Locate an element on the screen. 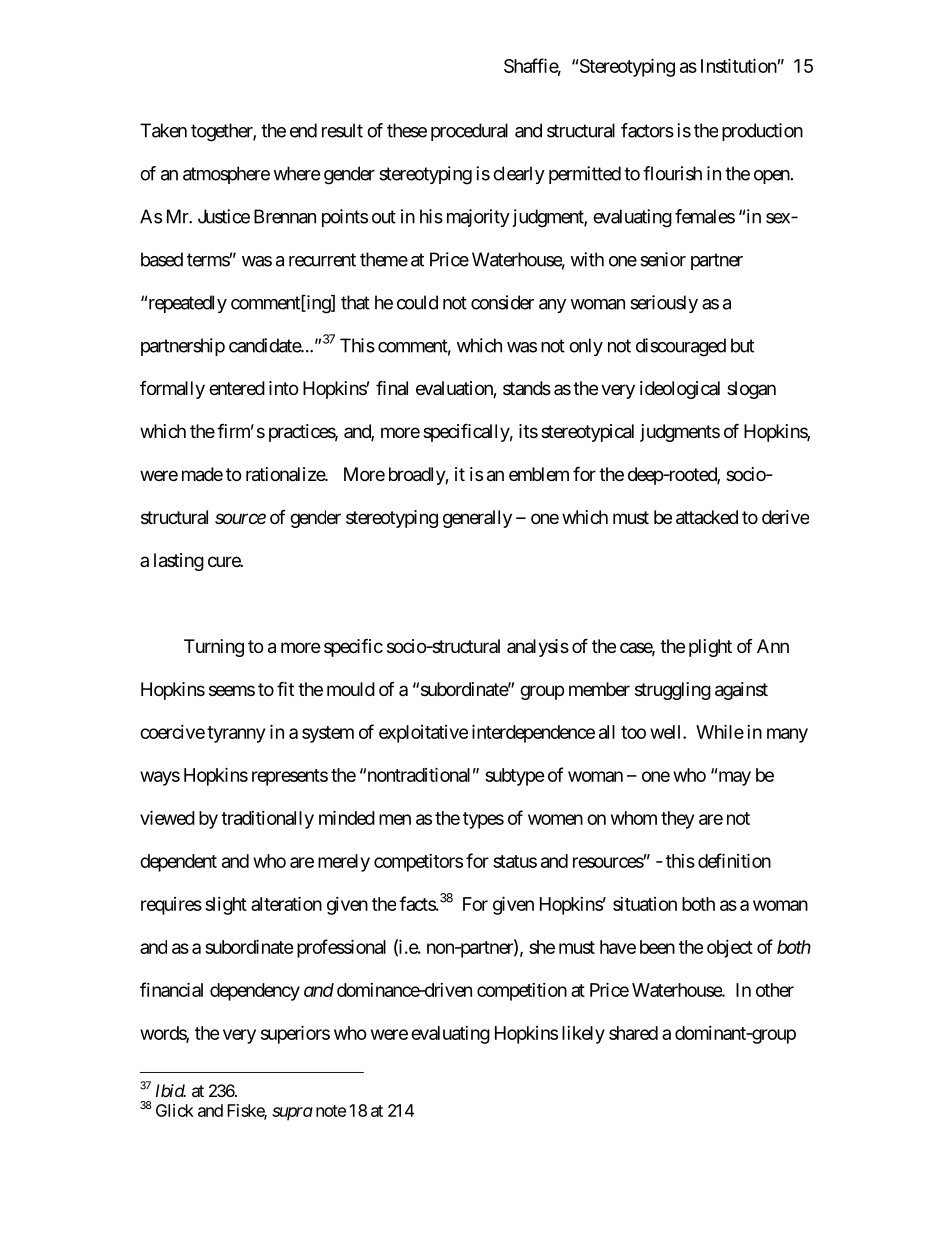  entered is located at coordinates (237, 388).
